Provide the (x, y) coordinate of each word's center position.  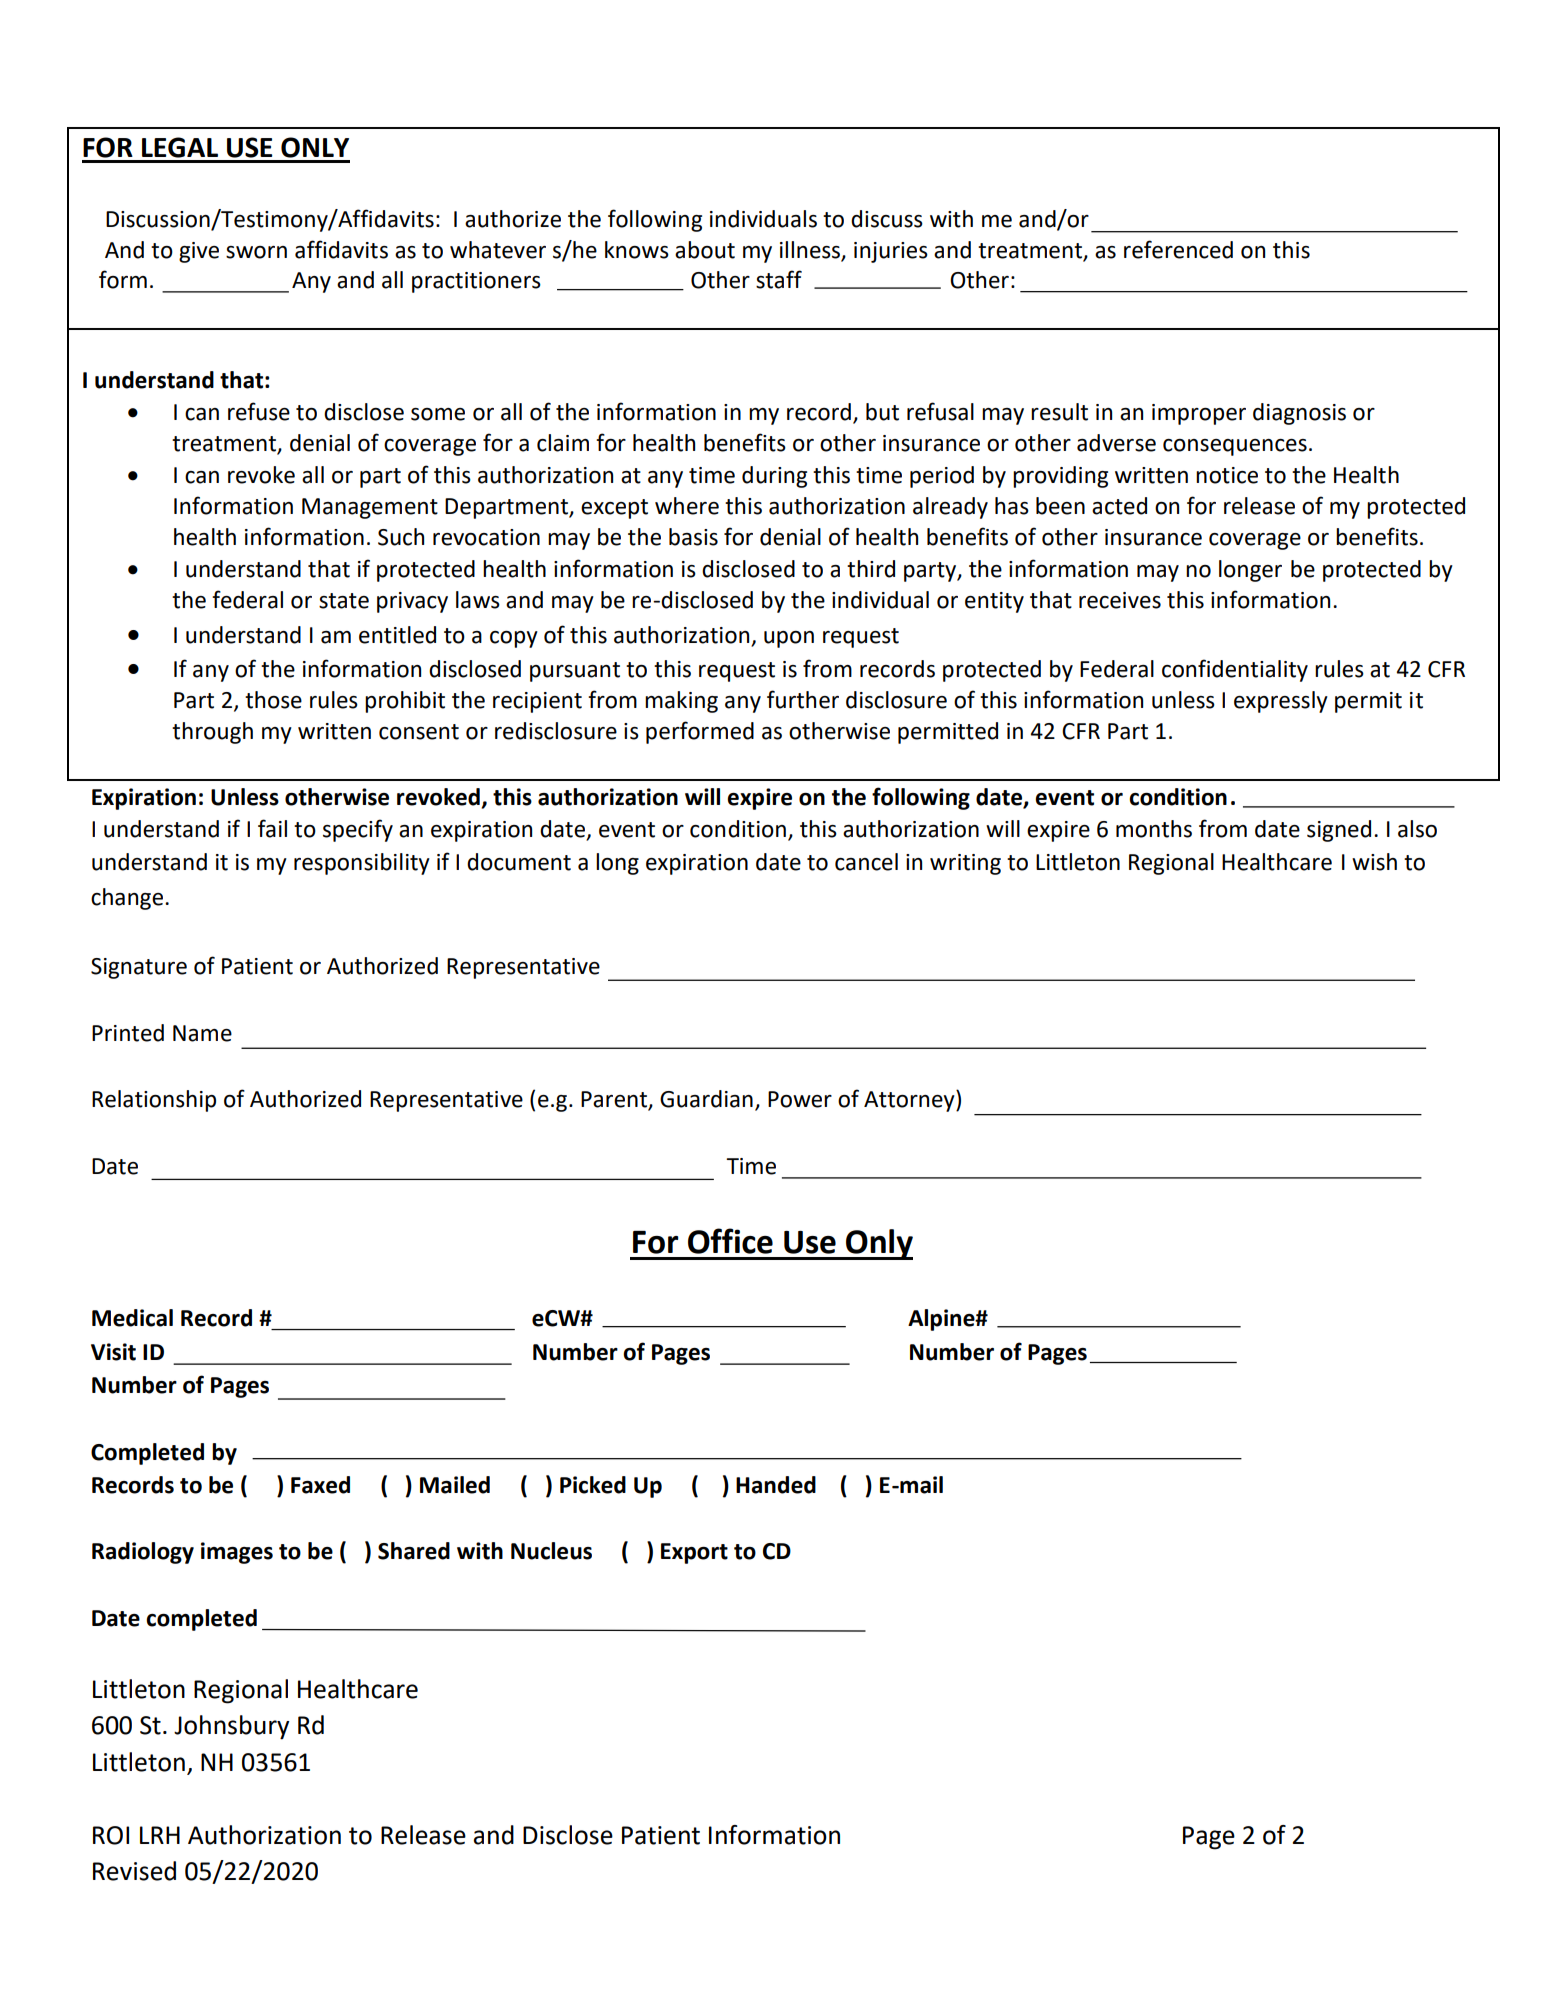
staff (779, 279)
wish (1374, 862)
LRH (160, 1835)
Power (800, 1099)
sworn (256, 252)
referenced (1178, 249)
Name (202, 1033)
